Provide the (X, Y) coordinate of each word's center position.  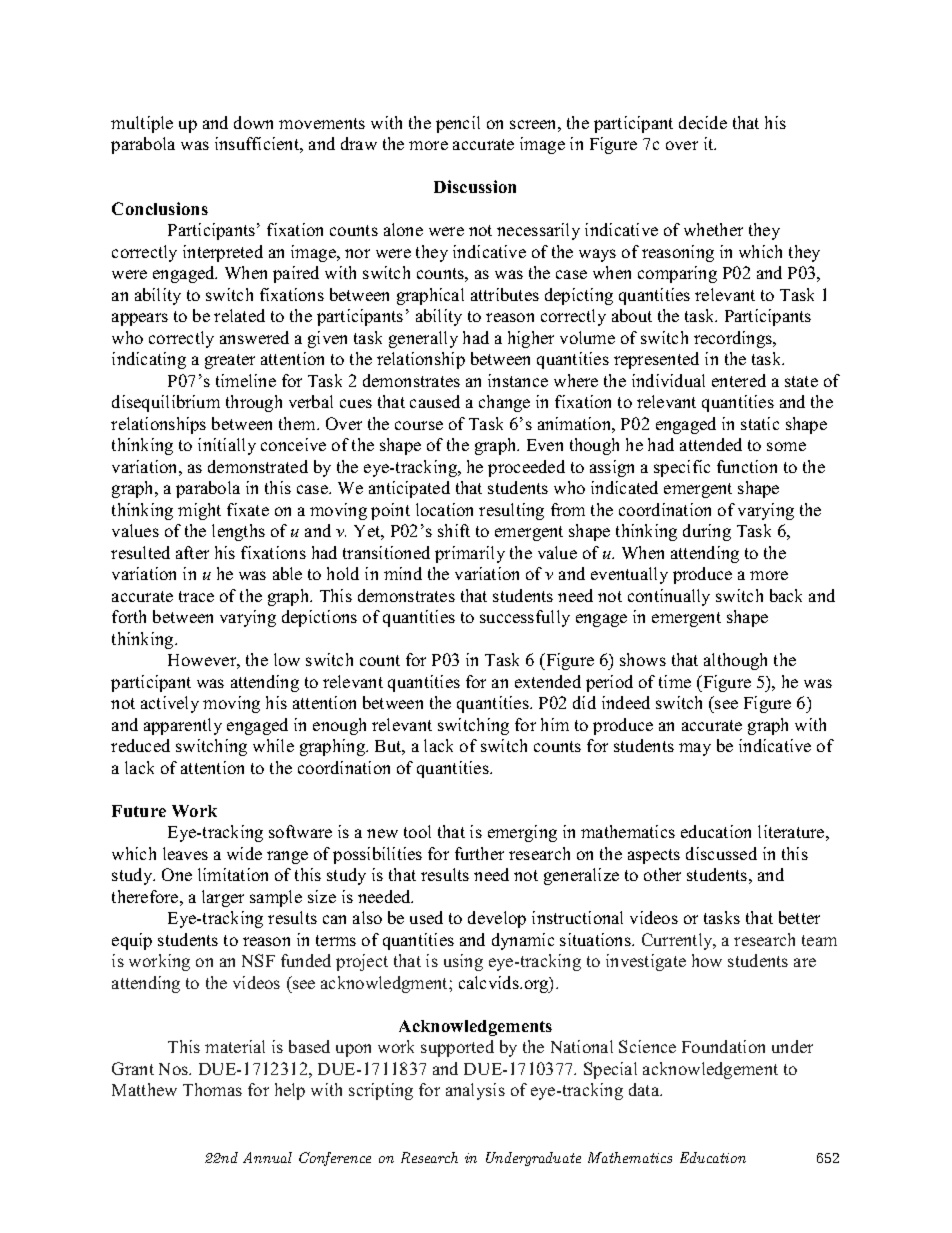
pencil (458, 124)
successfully (525, 618)
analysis (475, 1091)
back (786, 595)
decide (703, 122)
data (645, 1089)
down (253, 122)
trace (196, 596)
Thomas (212, 1089)
